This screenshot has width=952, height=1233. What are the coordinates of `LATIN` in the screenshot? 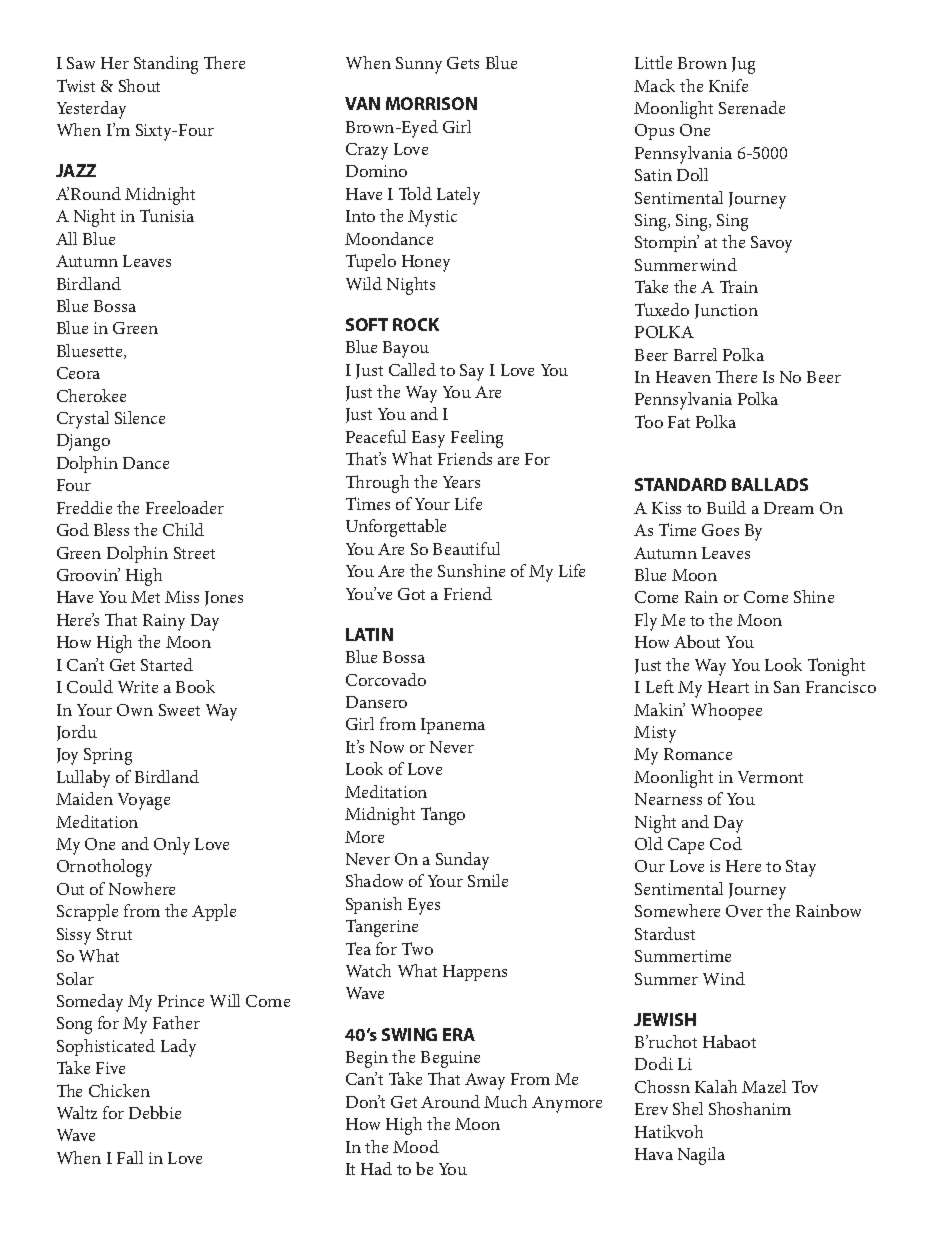 It's located at (369, 634).
